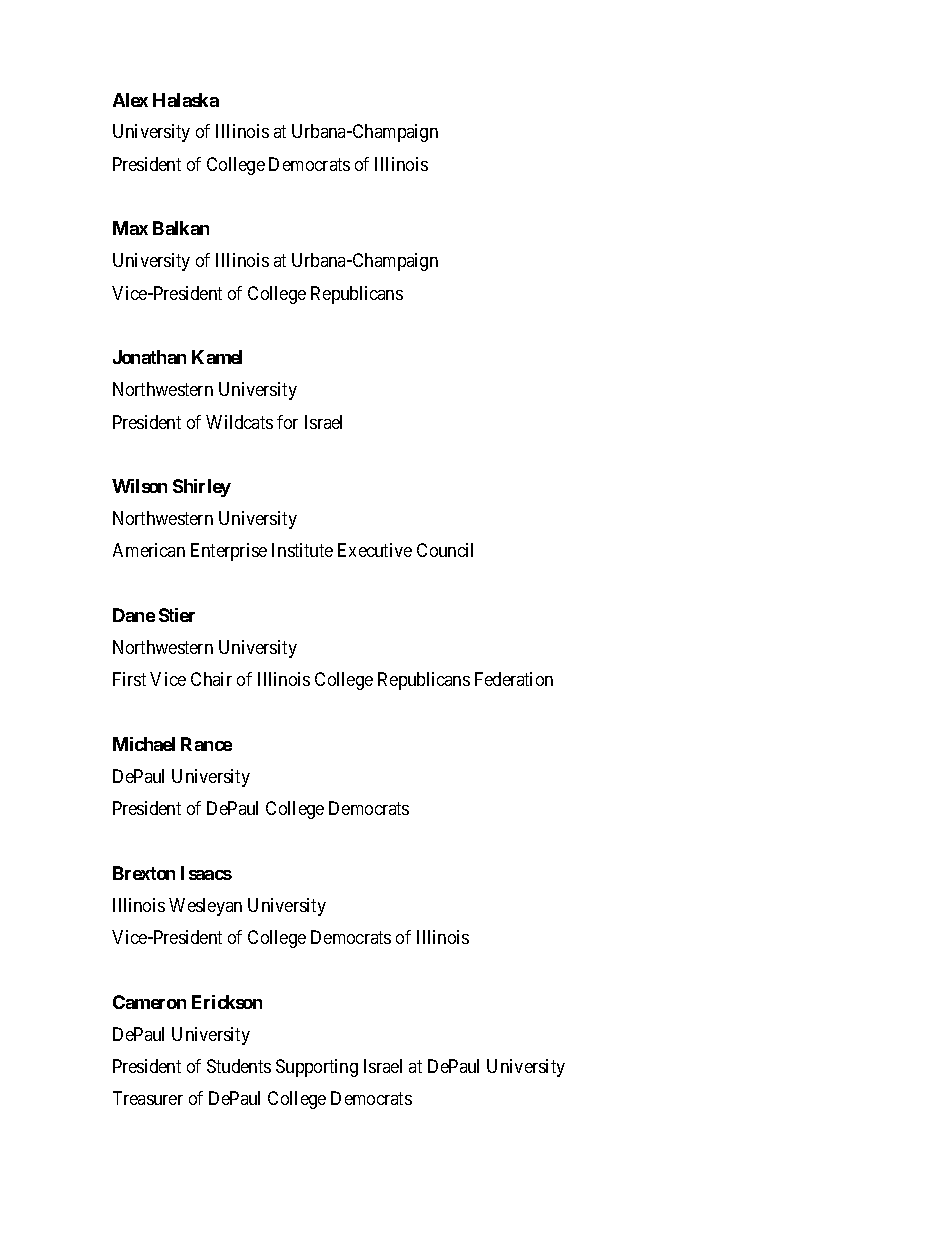 The image size is (952, 1233). I want to click on Executive, so click(375, 550).
